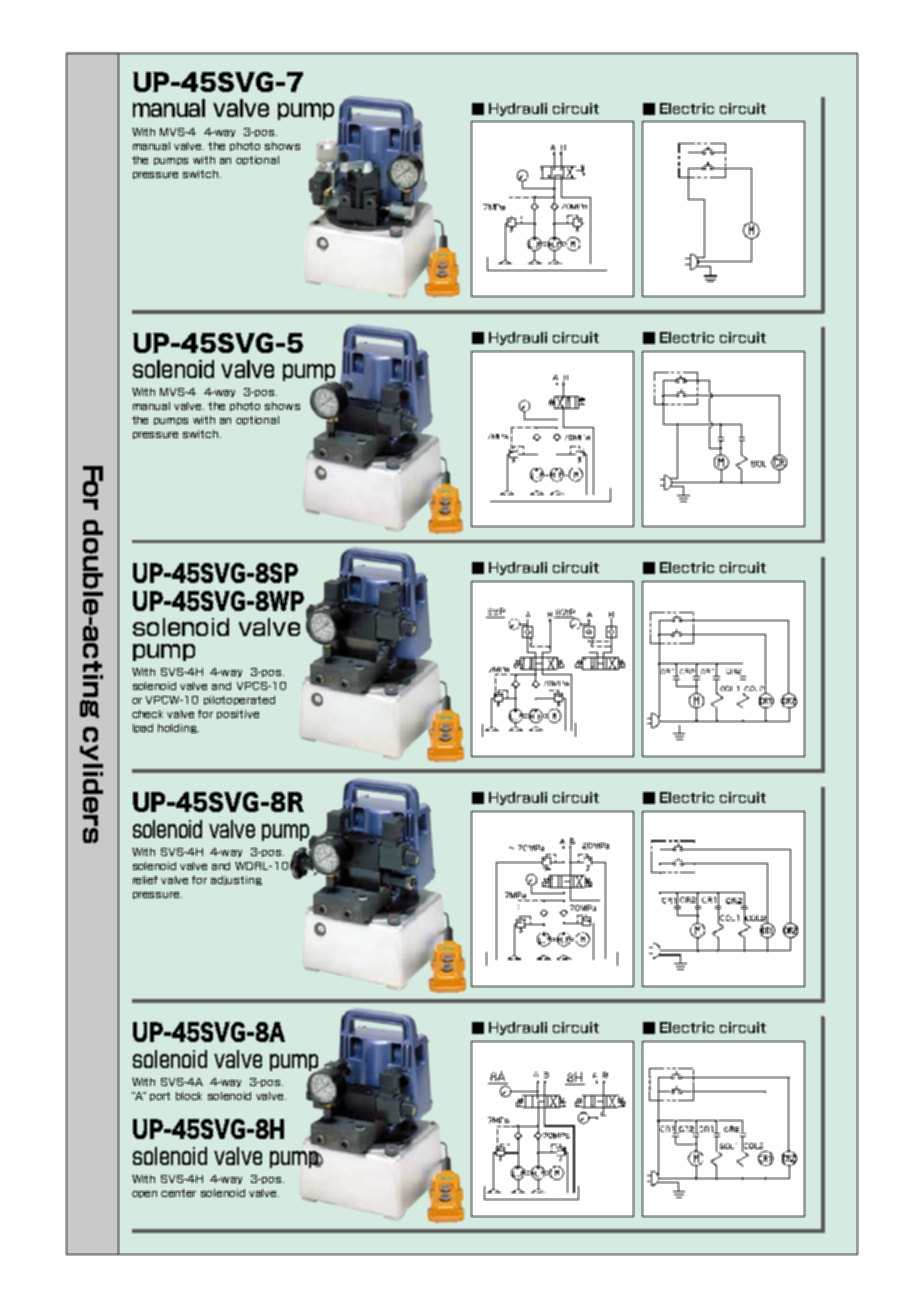  Describe the element at coordinates (145, 880) in the screenshot. I see `relief` at that location.
